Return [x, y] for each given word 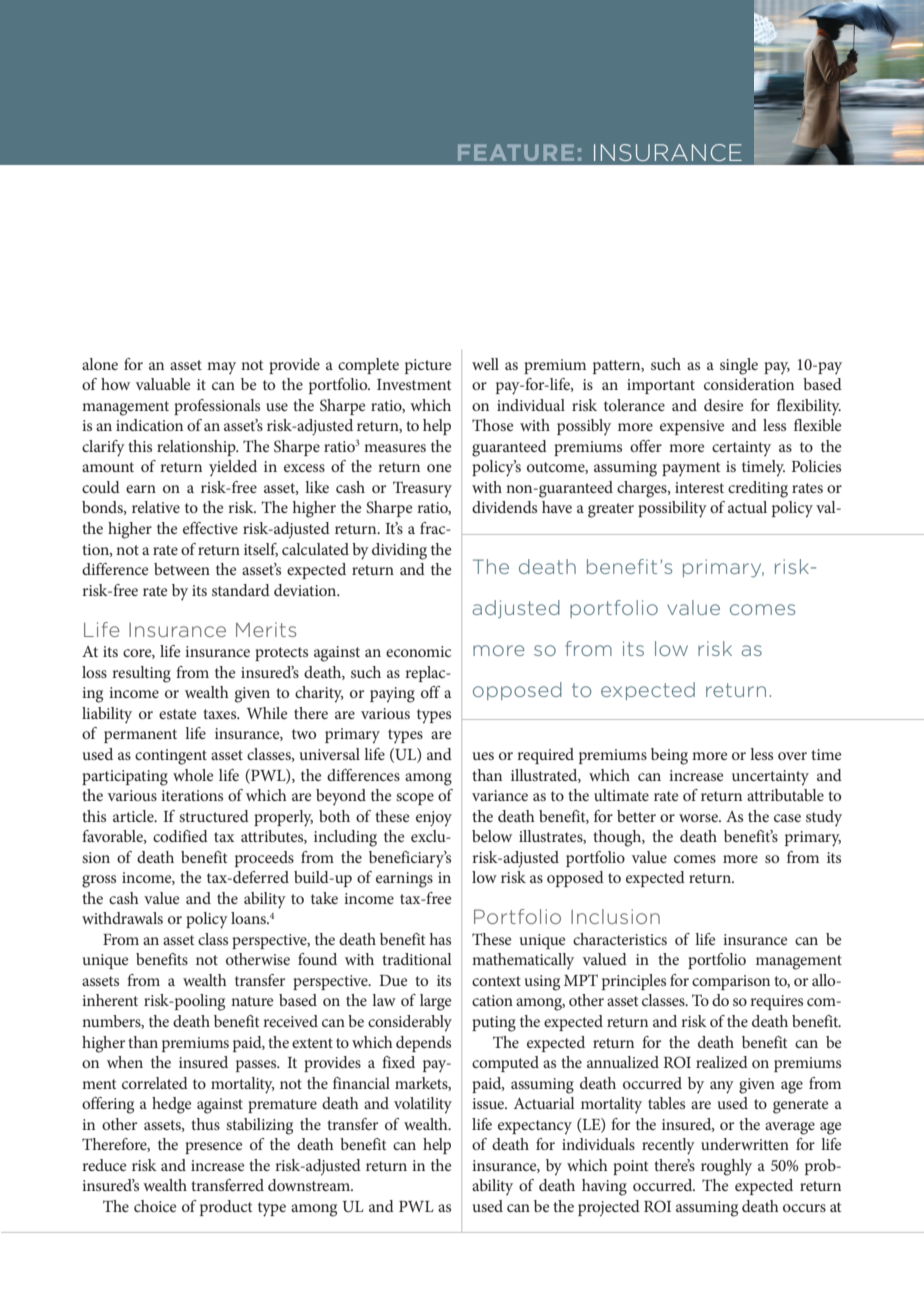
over [792, 756]
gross [99, 881]
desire [724, 405]
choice [155, 1206]
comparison [731, 982]
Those [493, 425]
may [221, 368]
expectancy [535, 1127]
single [739, 366]
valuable [163, 384]
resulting [141, 674]
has [440, 939]
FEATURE [516, 152]
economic [418, 651]
